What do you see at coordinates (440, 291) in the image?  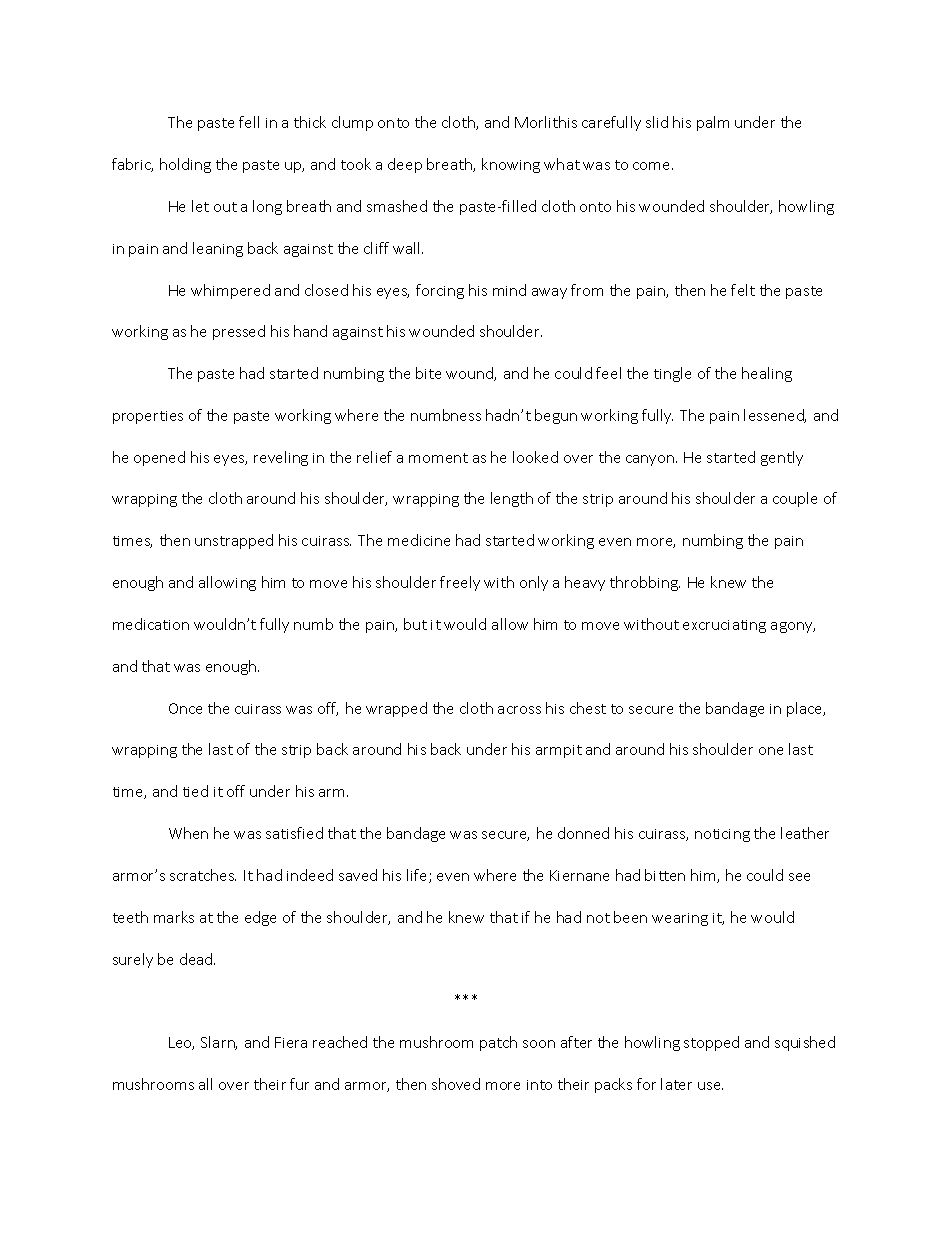 I see `forcing` at bounding box center [440, 291].
